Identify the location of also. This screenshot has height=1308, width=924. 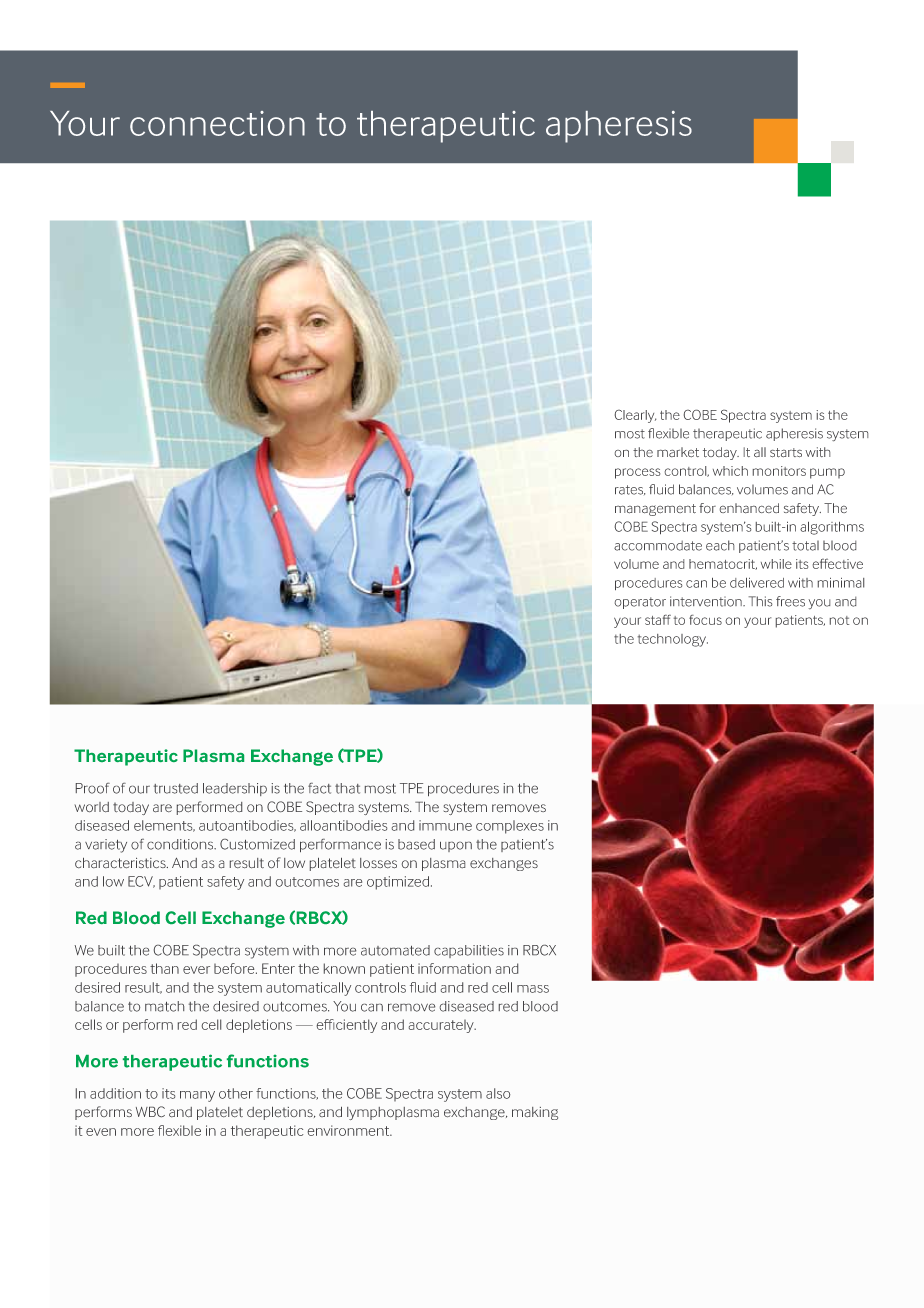
(498, 1093).
